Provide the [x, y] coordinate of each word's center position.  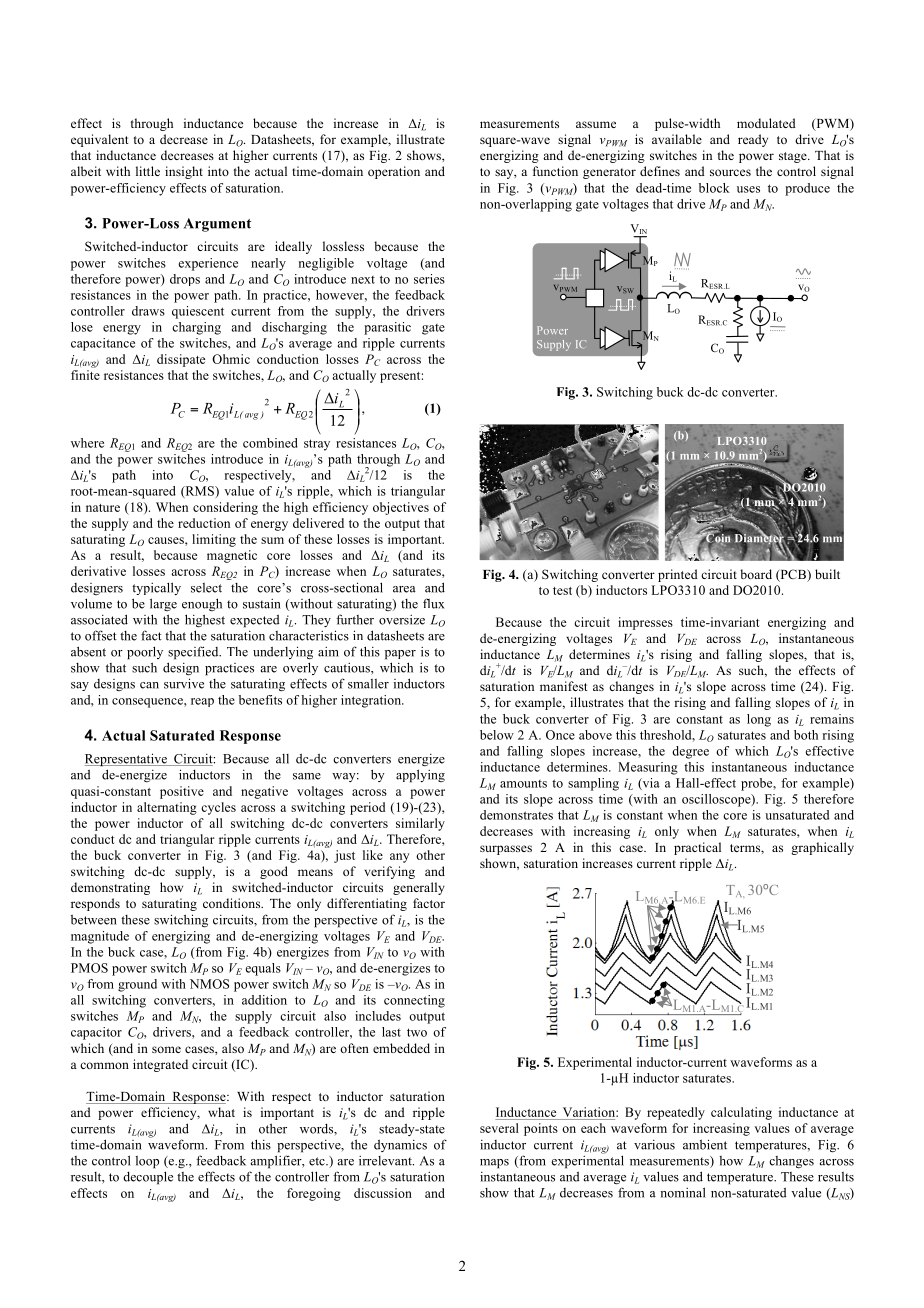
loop [147, 1162]
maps [494, 1164]
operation [394, 172]
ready [753, 140]
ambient [705, 1144]
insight [184, 172]
